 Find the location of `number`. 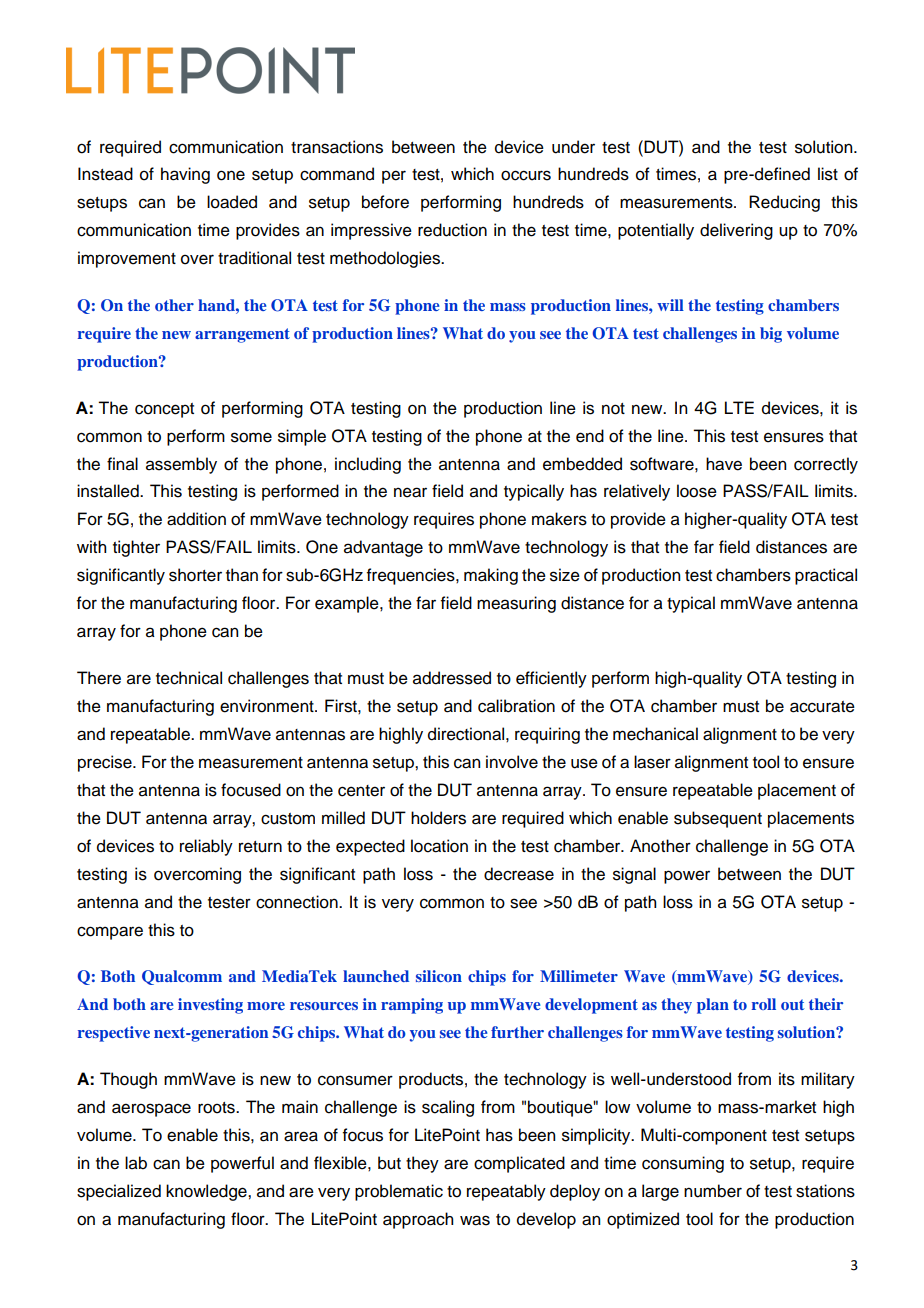

number is located at coordinates (713, 1191).
